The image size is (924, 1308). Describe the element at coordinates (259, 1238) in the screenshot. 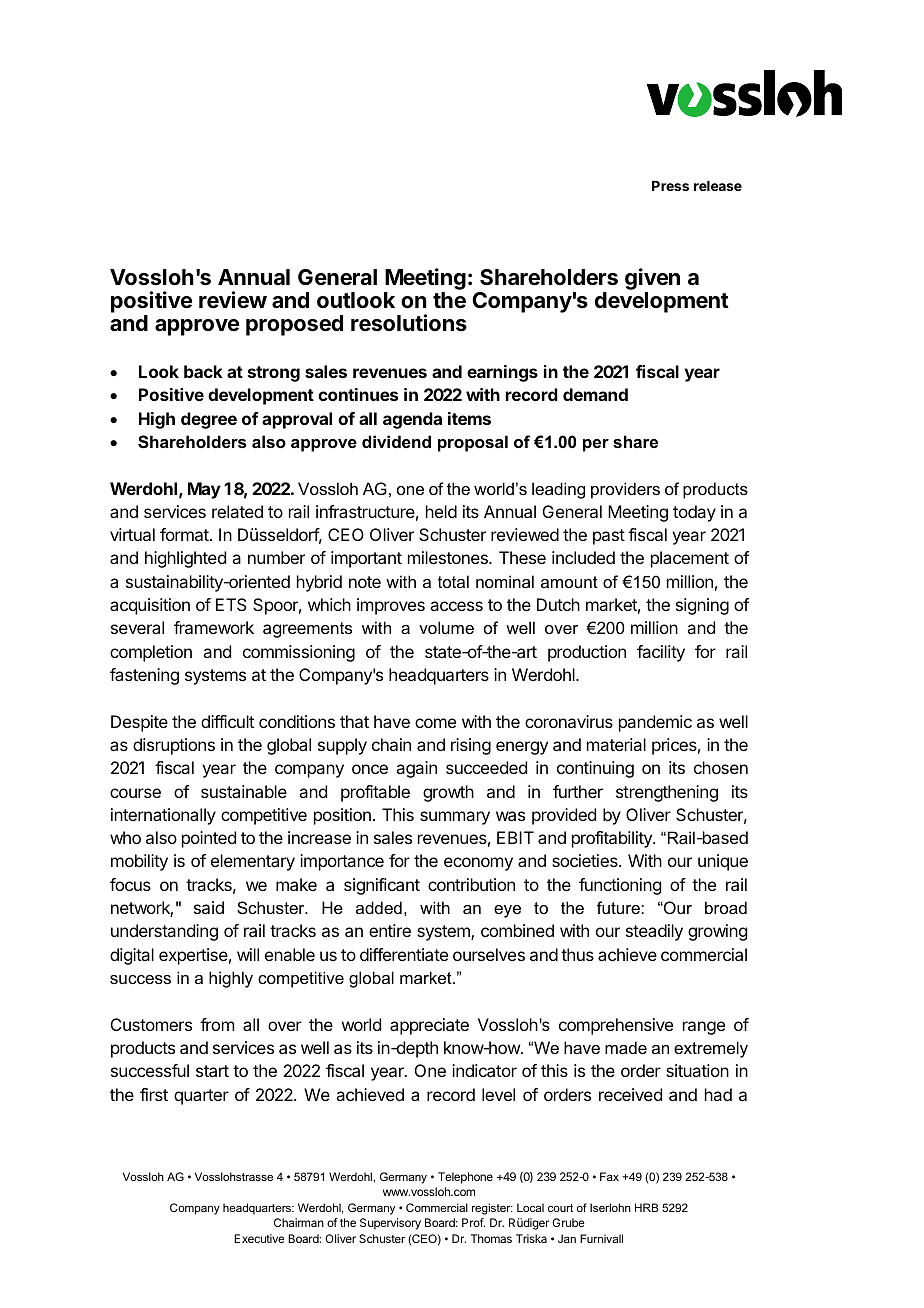

I see `Executive` at that location.
